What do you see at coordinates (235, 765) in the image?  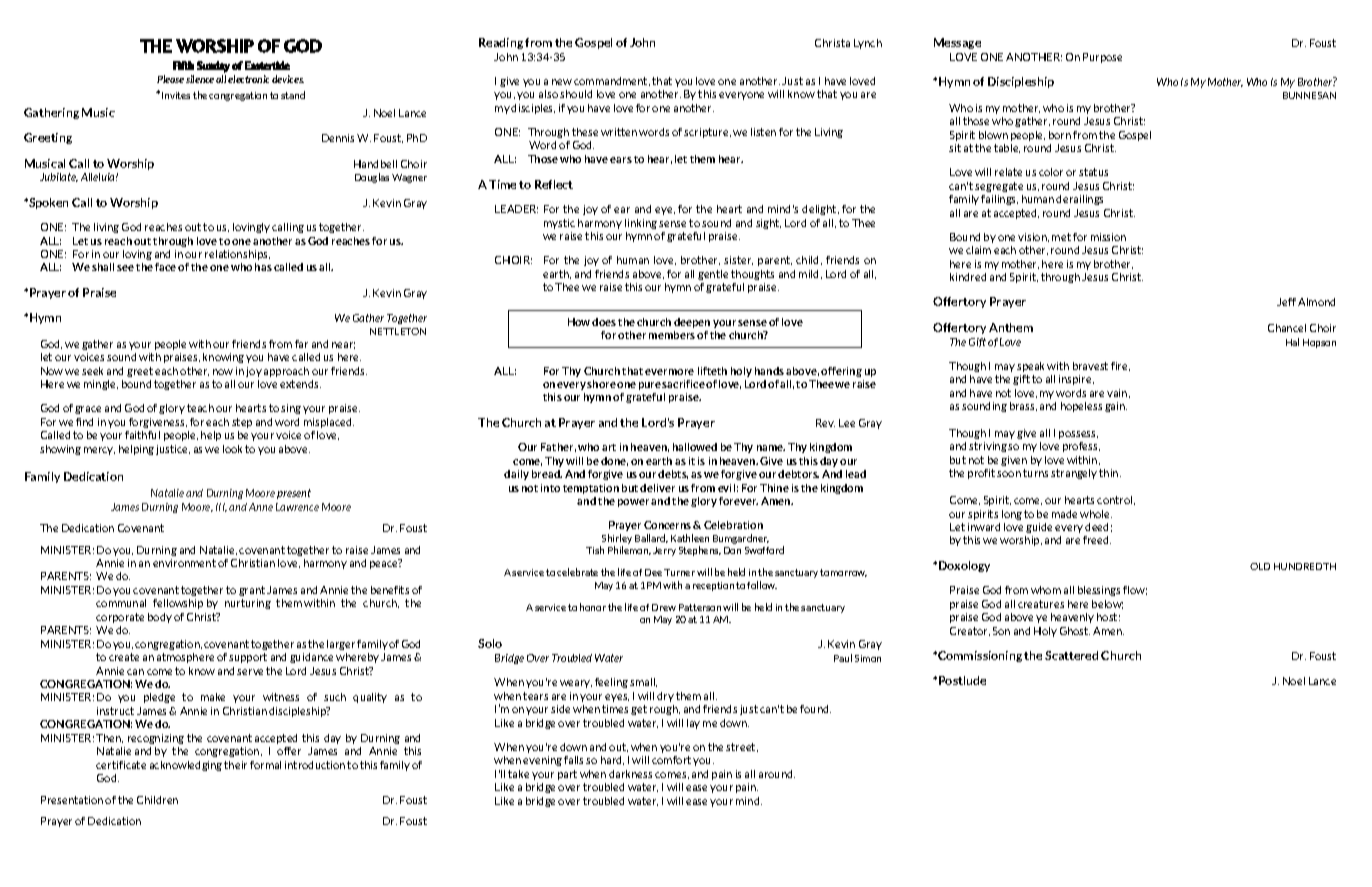 I see `their` at bounding box center [235, 765].
